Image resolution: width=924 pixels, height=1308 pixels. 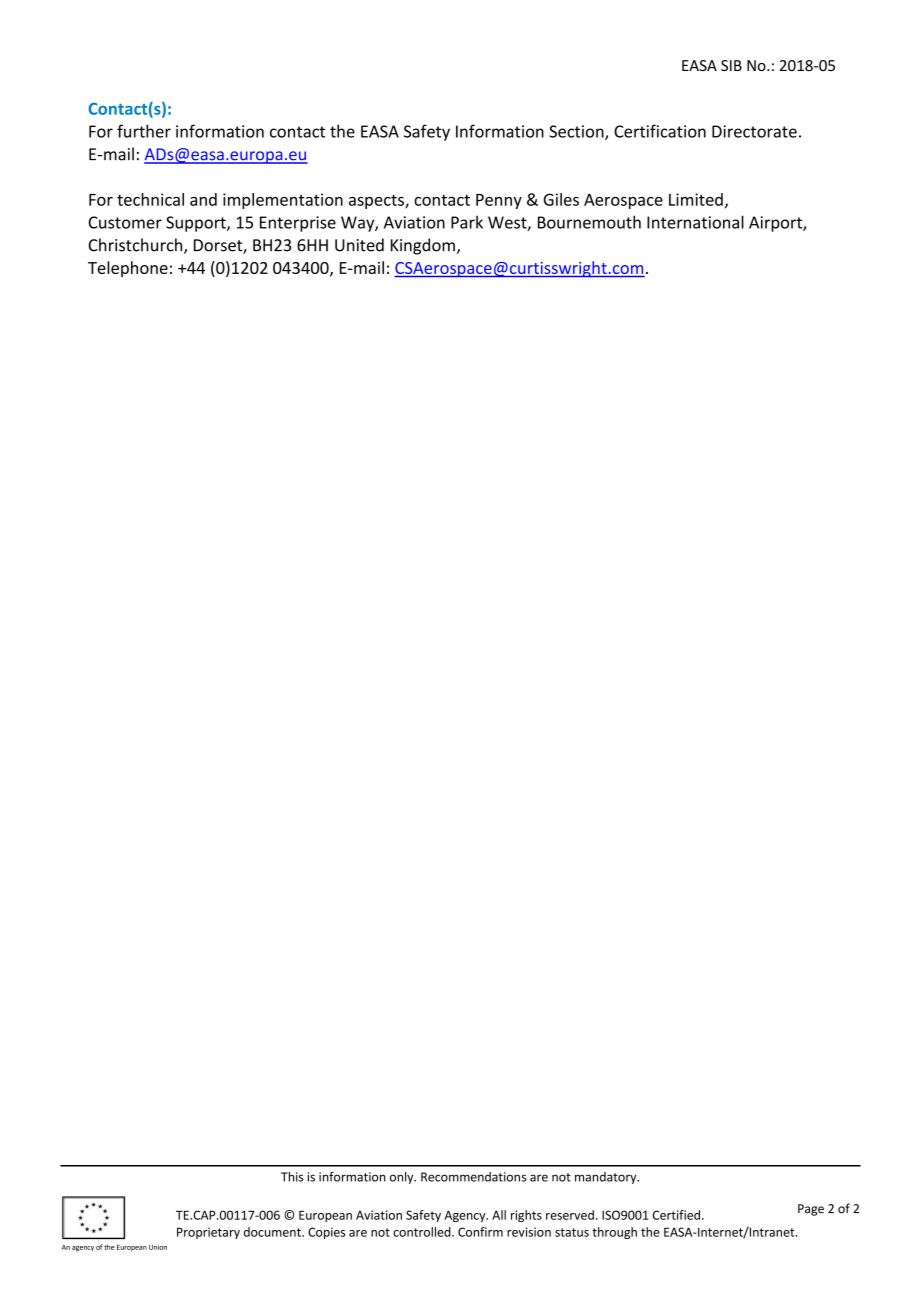 What do you see at coordinates (359, 245) in the screenshot?
I see `United` at bounding box center [359, 245].
